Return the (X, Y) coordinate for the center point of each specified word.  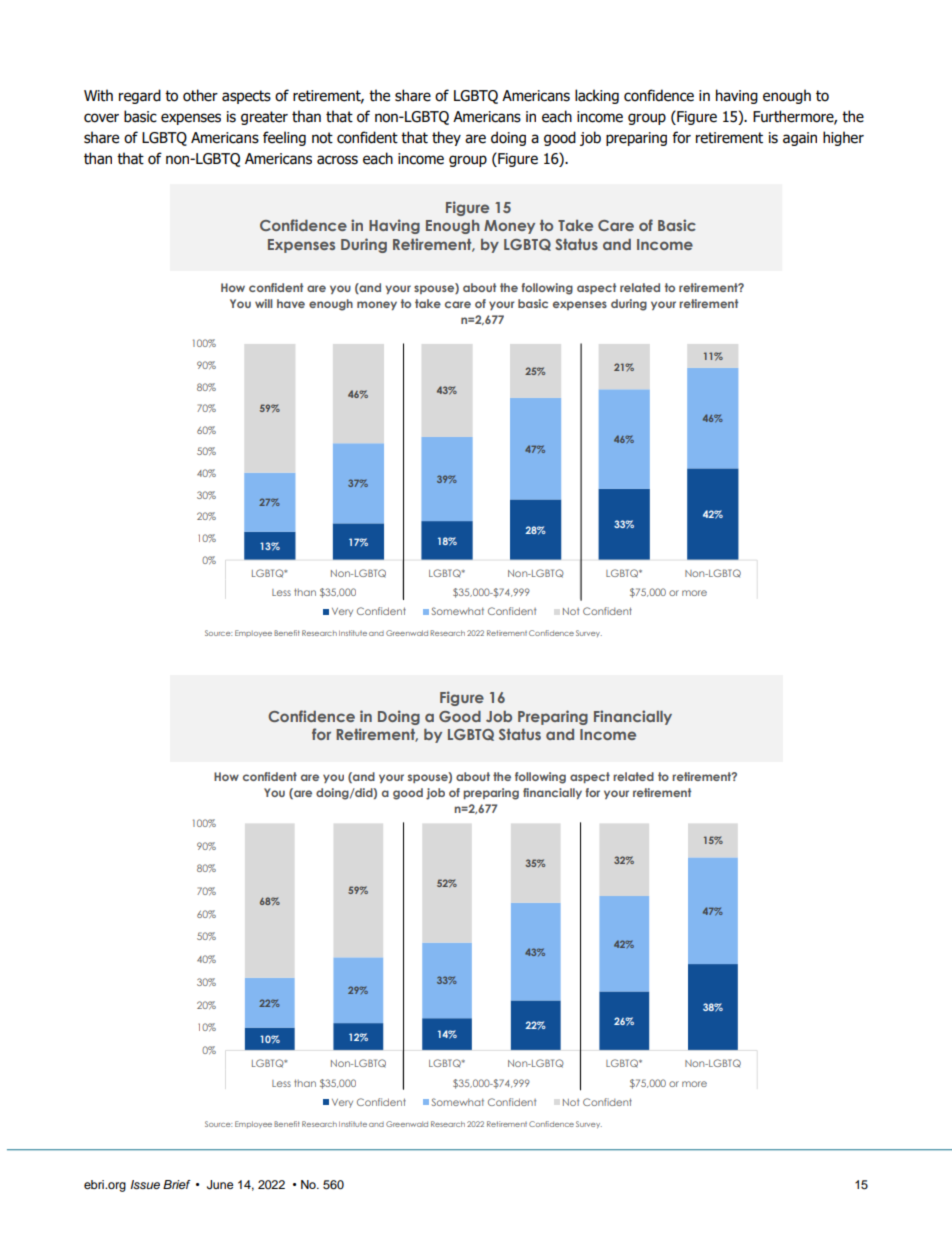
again (800, 139)
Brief (177, 1184)
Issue (145, 1185)
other (200, 95)
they (446, 138)
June (220, 1185)
